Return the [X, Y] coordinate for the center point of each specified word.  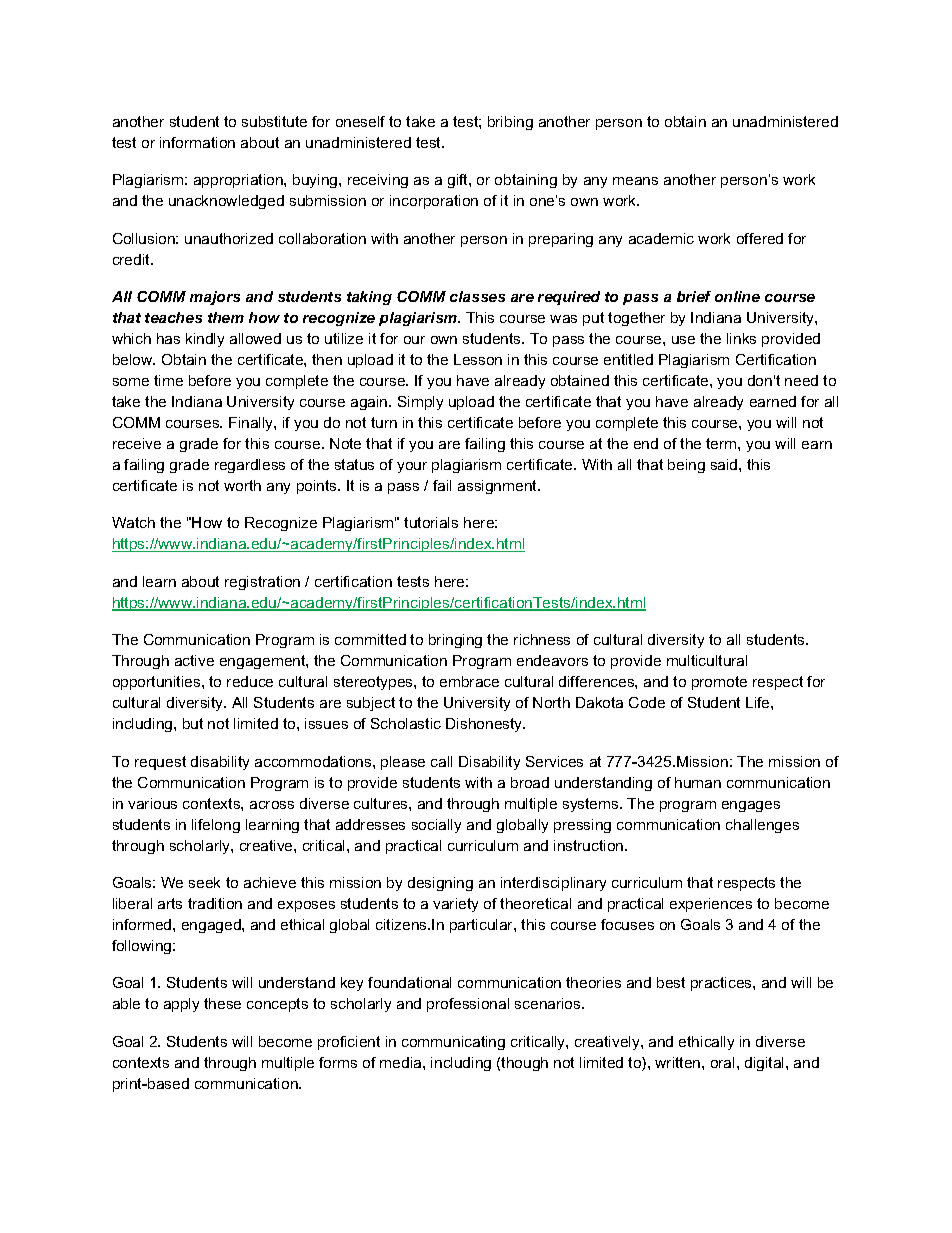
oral [722, 1062]
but [193, 723]
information [197, 142]
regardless [250, 466]
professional [468, 1005]
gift [459, 181]
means [635, 181]
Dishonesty [485, 725]
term [722, 443]
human [698, 782]
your [412, 467]
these [222, 1003]
